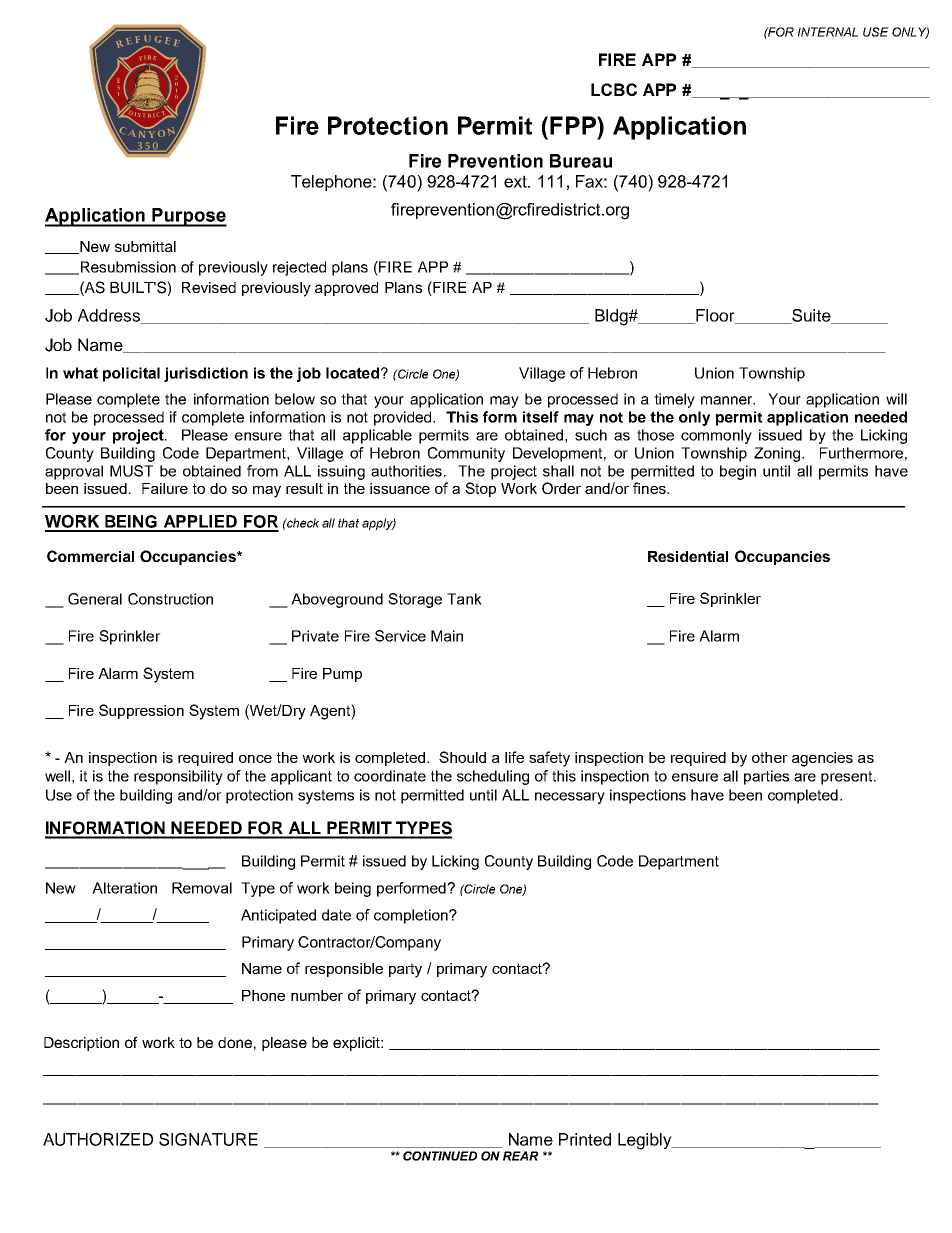  Describe the element at coordinates (178, 777) in the page. I see `responsibility` at that location.
